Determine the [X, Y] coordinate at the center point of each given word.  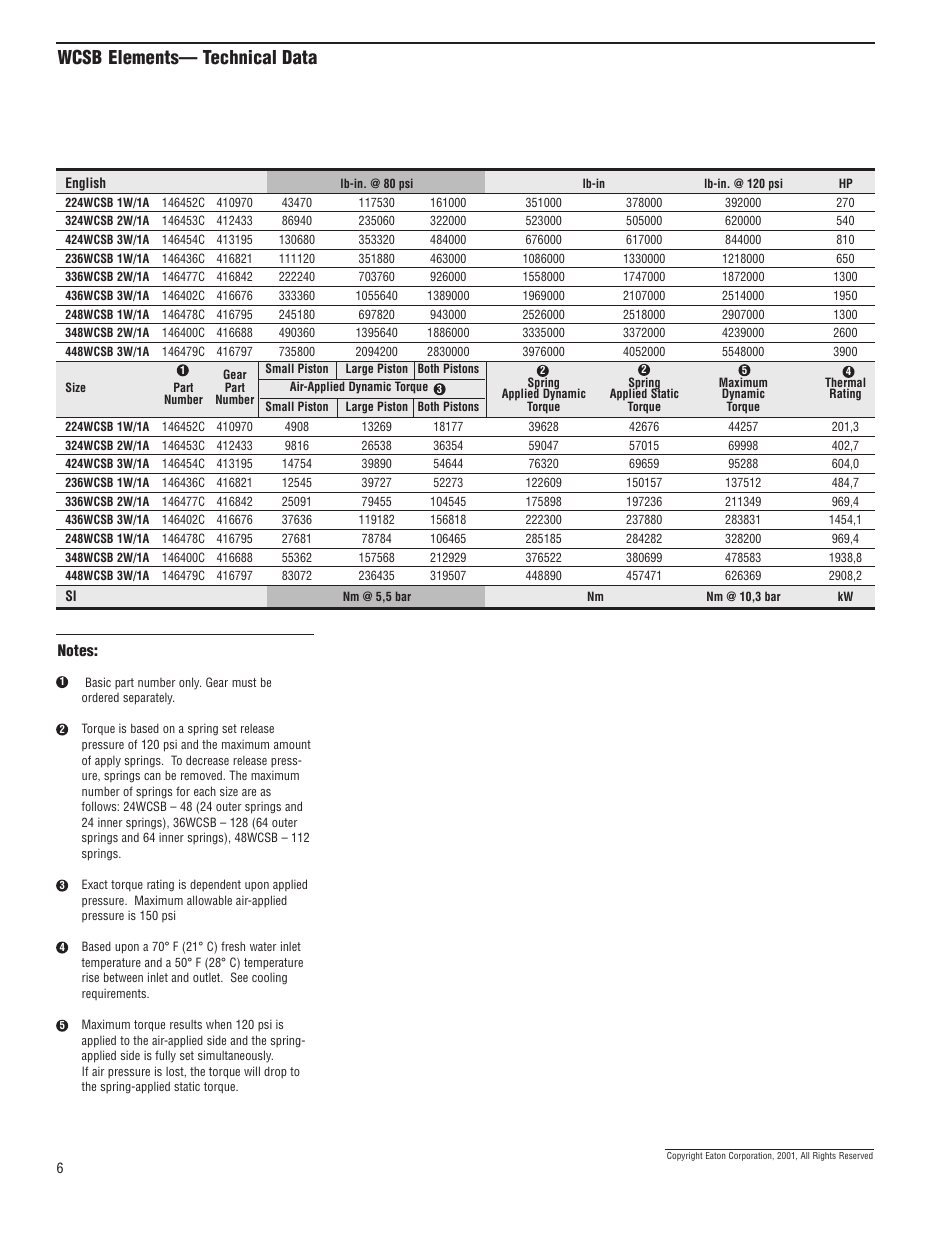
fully [165, 1056]
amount [292, 744]
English [86, 185]
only [190, 683]
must [244, 682]
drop [275, 1072]
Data [300, 57]
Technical [239, 57]
